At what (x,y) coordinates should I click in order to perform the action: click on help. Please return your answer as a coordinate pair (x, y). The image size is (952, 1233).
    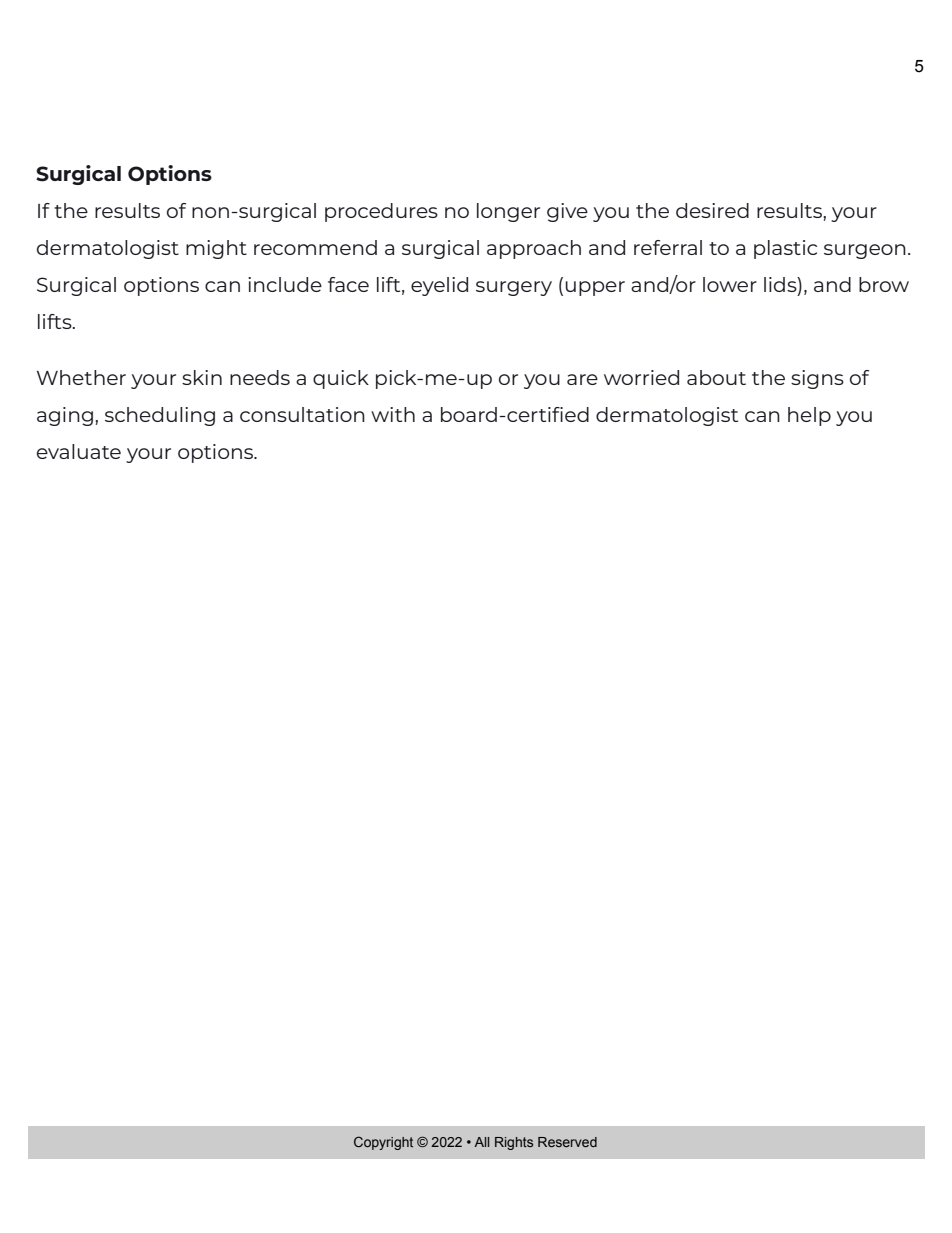
    Looking at the image, I should click on (809, 416).
